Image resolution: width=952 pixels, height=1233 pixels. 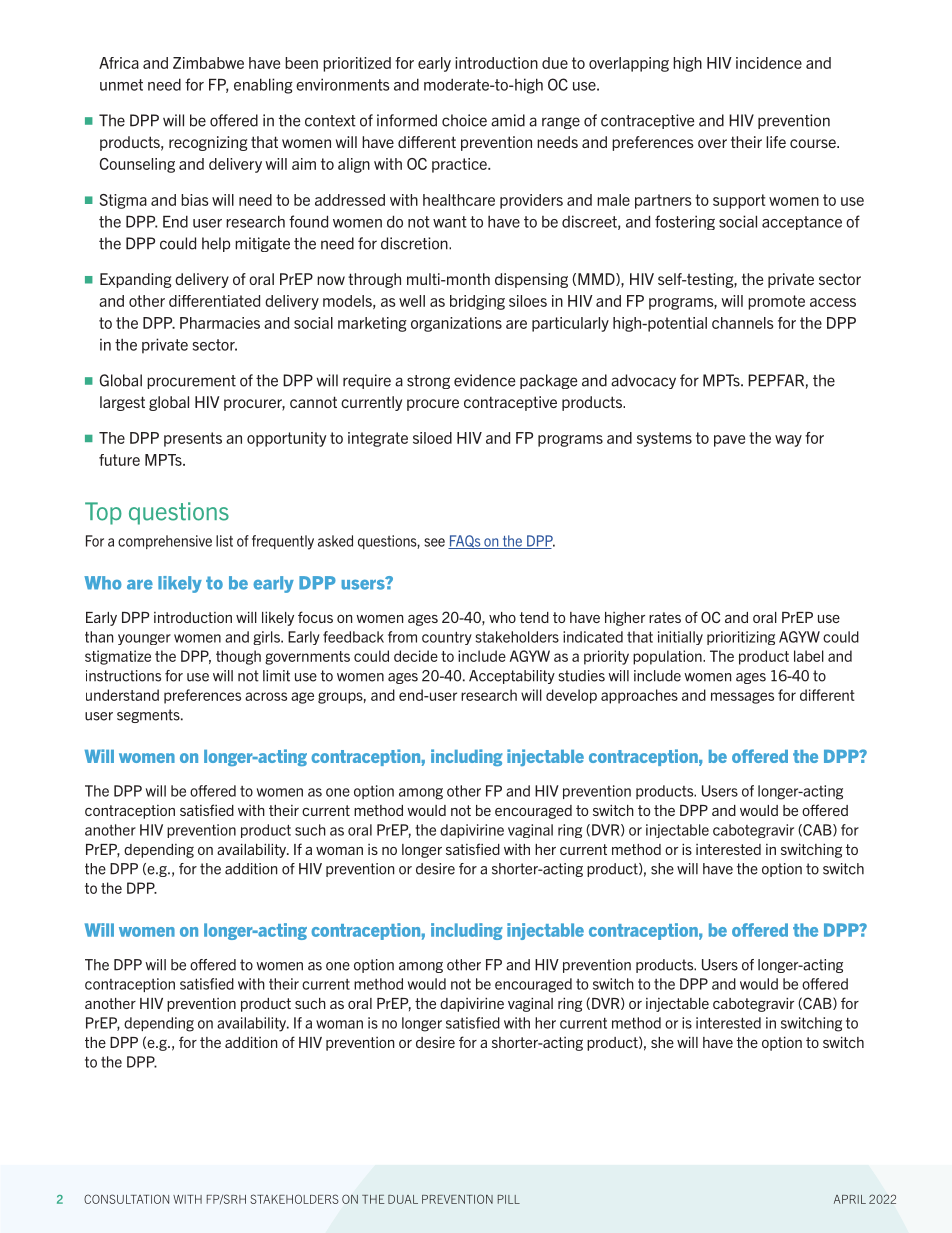 What do you see at coordinates (208, 63) in the screenshot?
I see `Zimbabwe` at bounding box center [208, 63].
